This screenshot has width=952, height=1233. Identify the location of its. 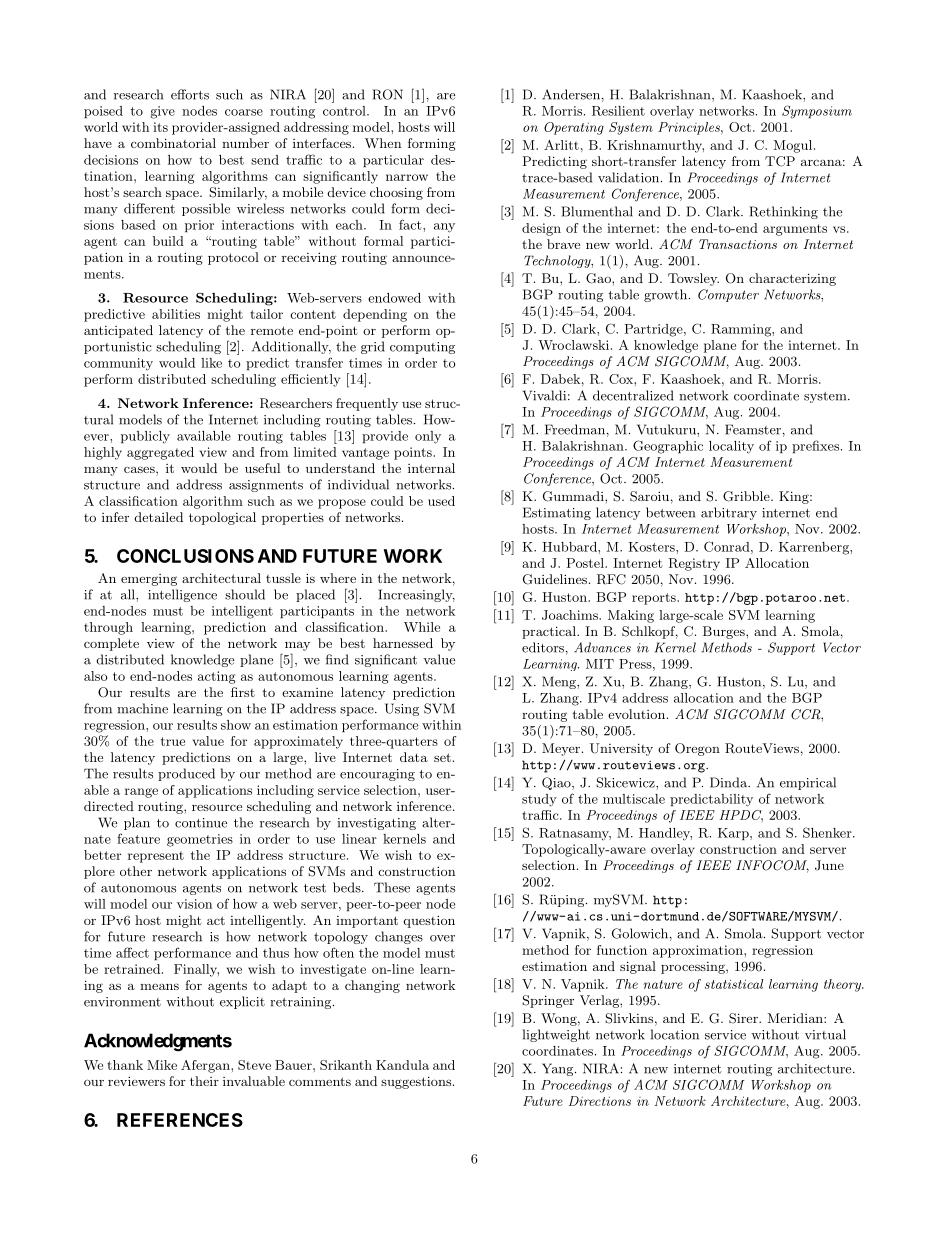
(160, 127).
